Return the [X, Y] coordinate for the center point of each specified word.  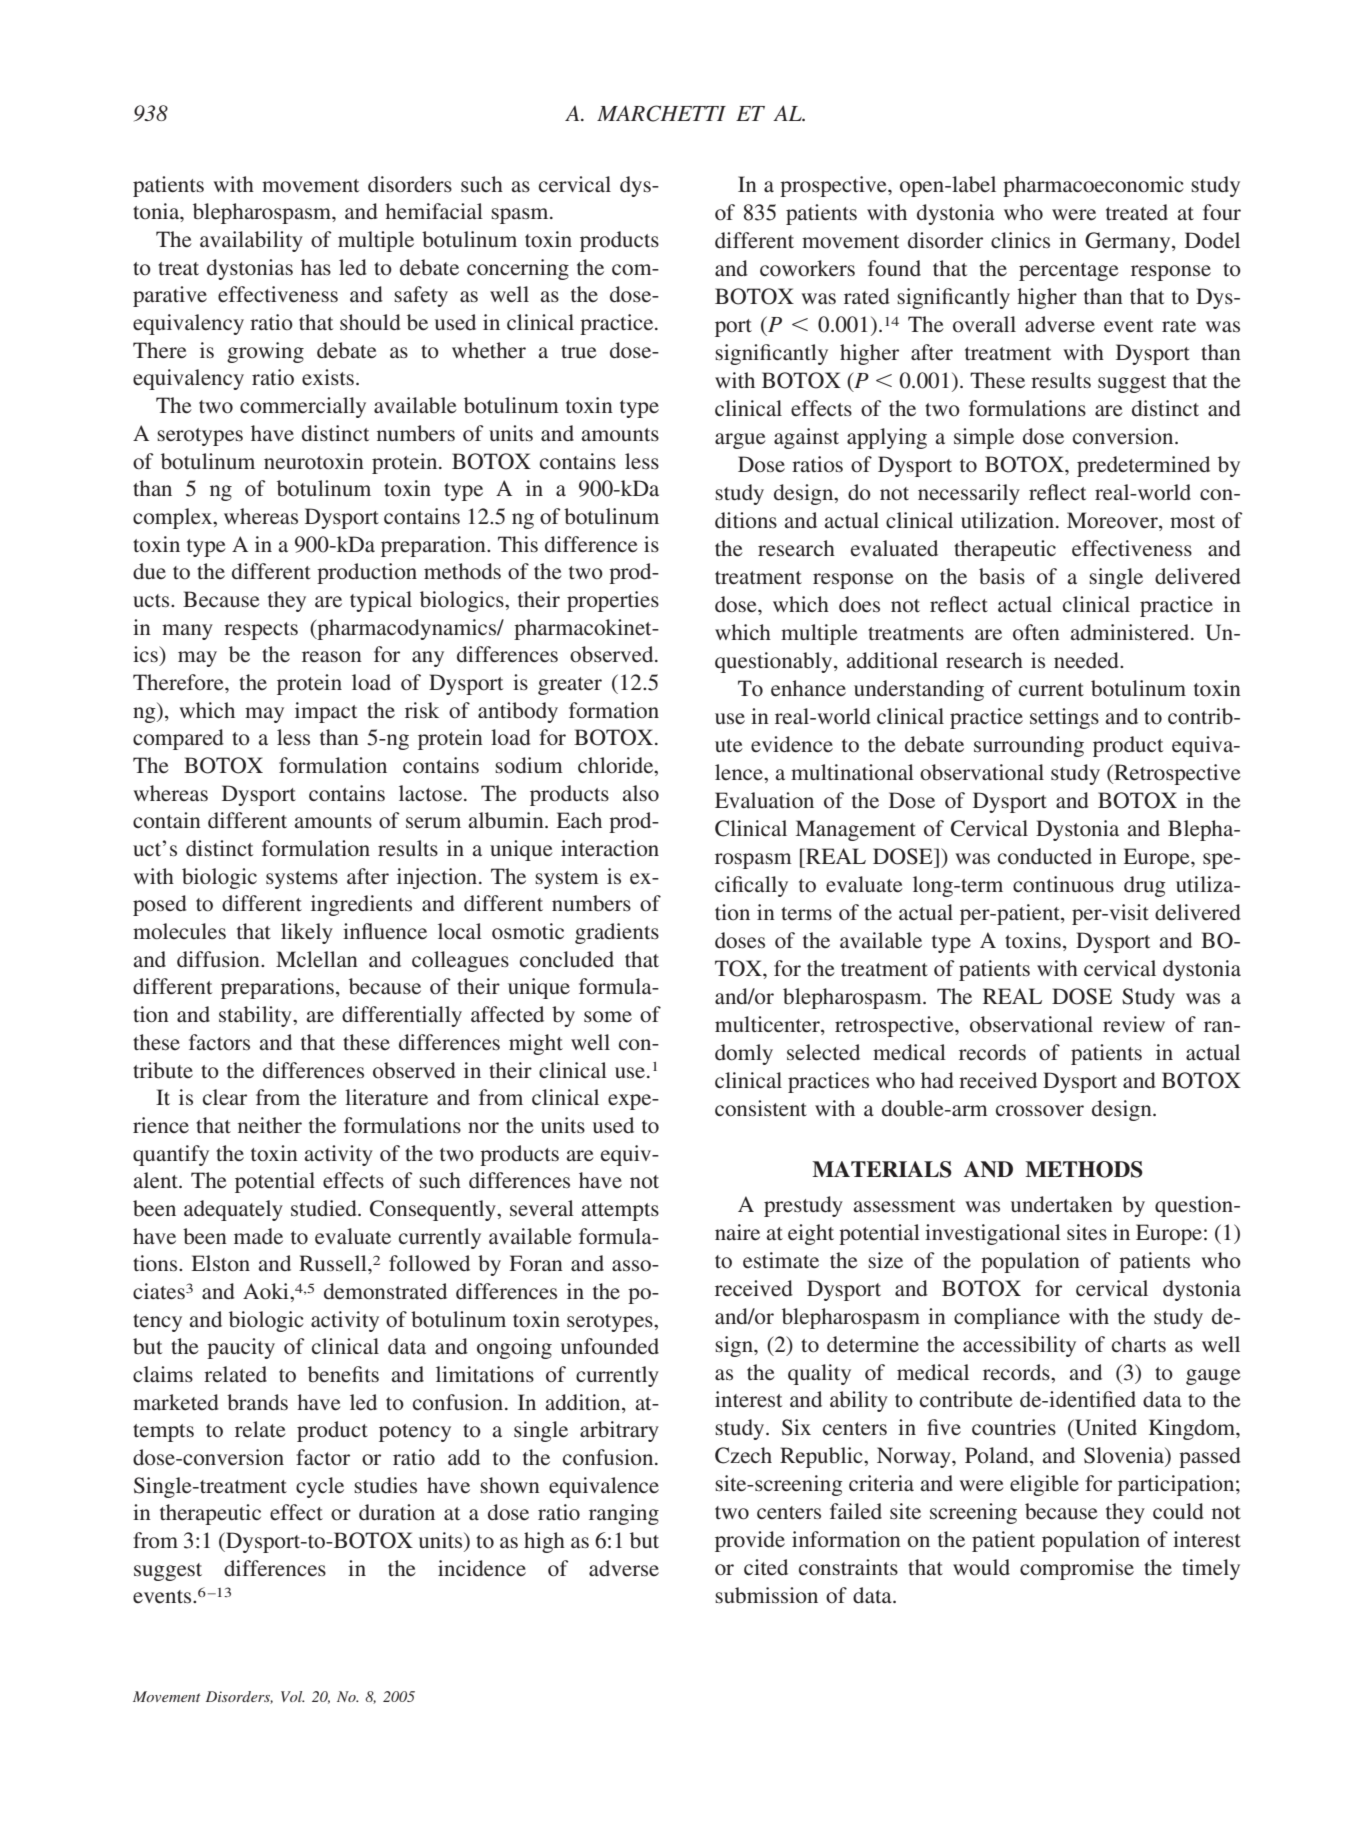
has [316, 267]
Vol [293, 1696]
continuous [1063, 884]
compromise [1077, 1569]
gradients [617, 933]
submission [766, 1595]
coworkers [807, 268]
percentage [1069, 272]
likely [307, 933]
